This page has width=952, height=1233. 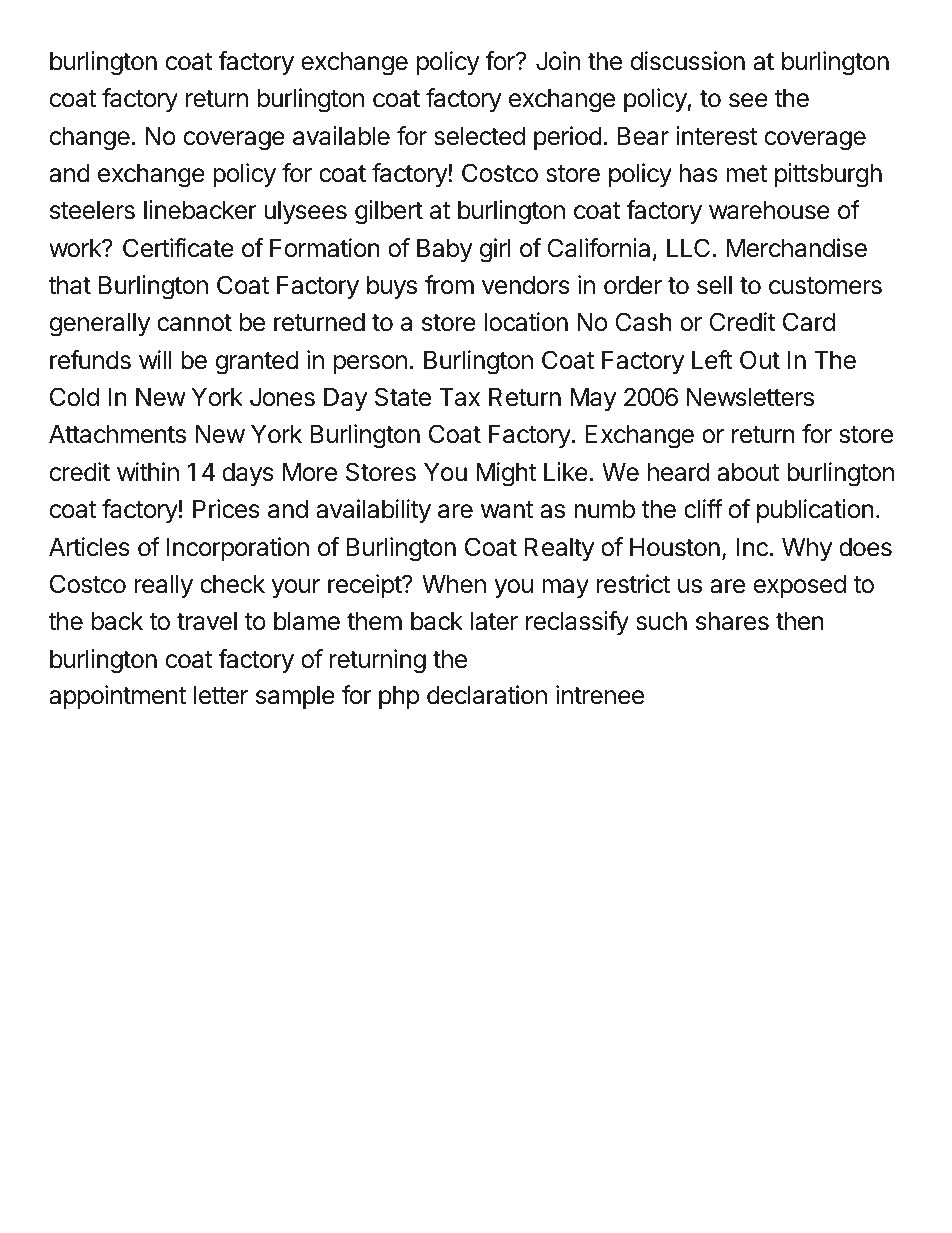 What do you see at coordinates (341, 136) in the page?
I see `available` at bounding box center [341, 136].
